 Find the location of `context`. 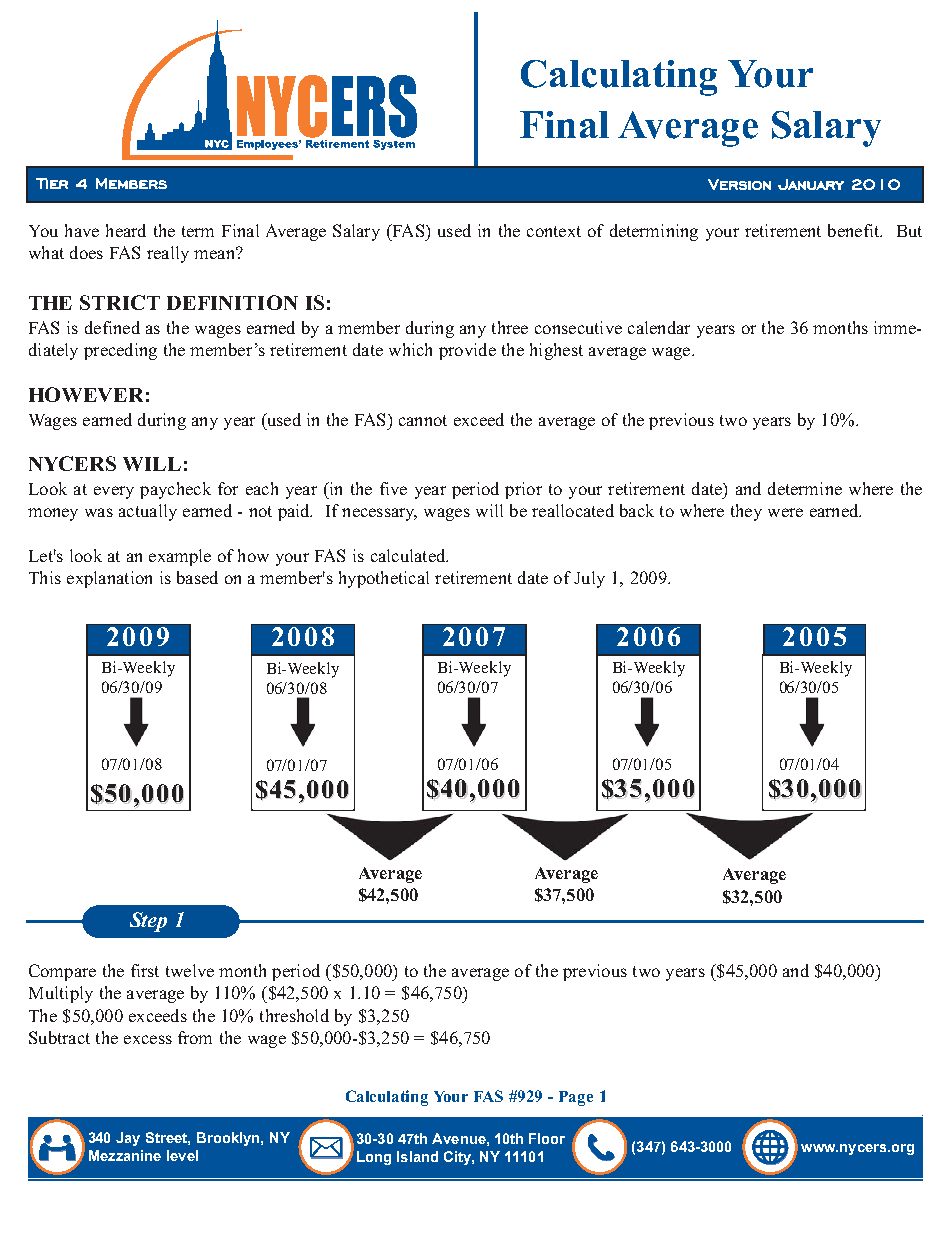

context is located at coordinates (554, 231).
